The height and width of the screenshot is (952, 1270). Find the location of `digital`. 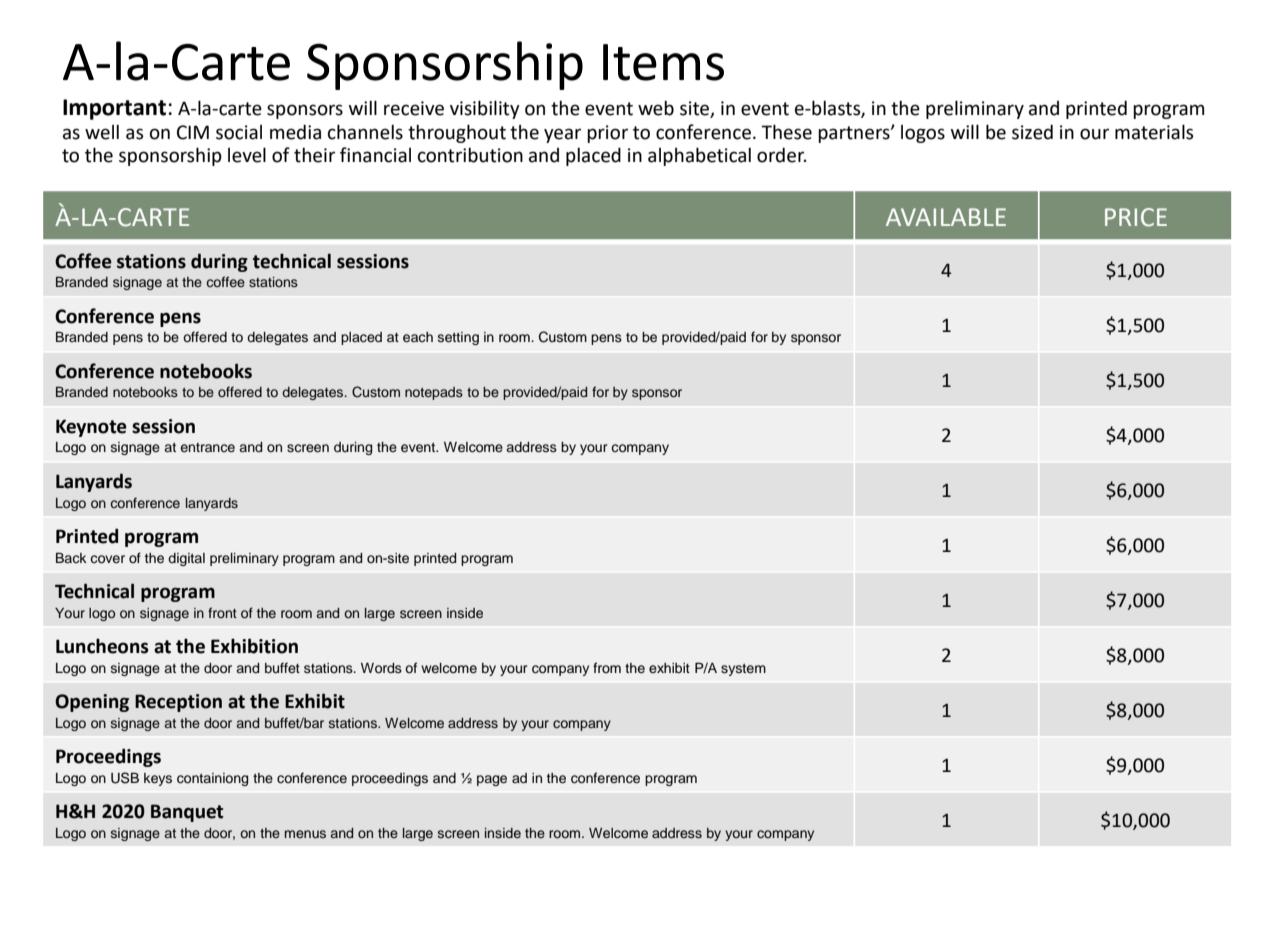

digital is located at coordinates (186, 559).
